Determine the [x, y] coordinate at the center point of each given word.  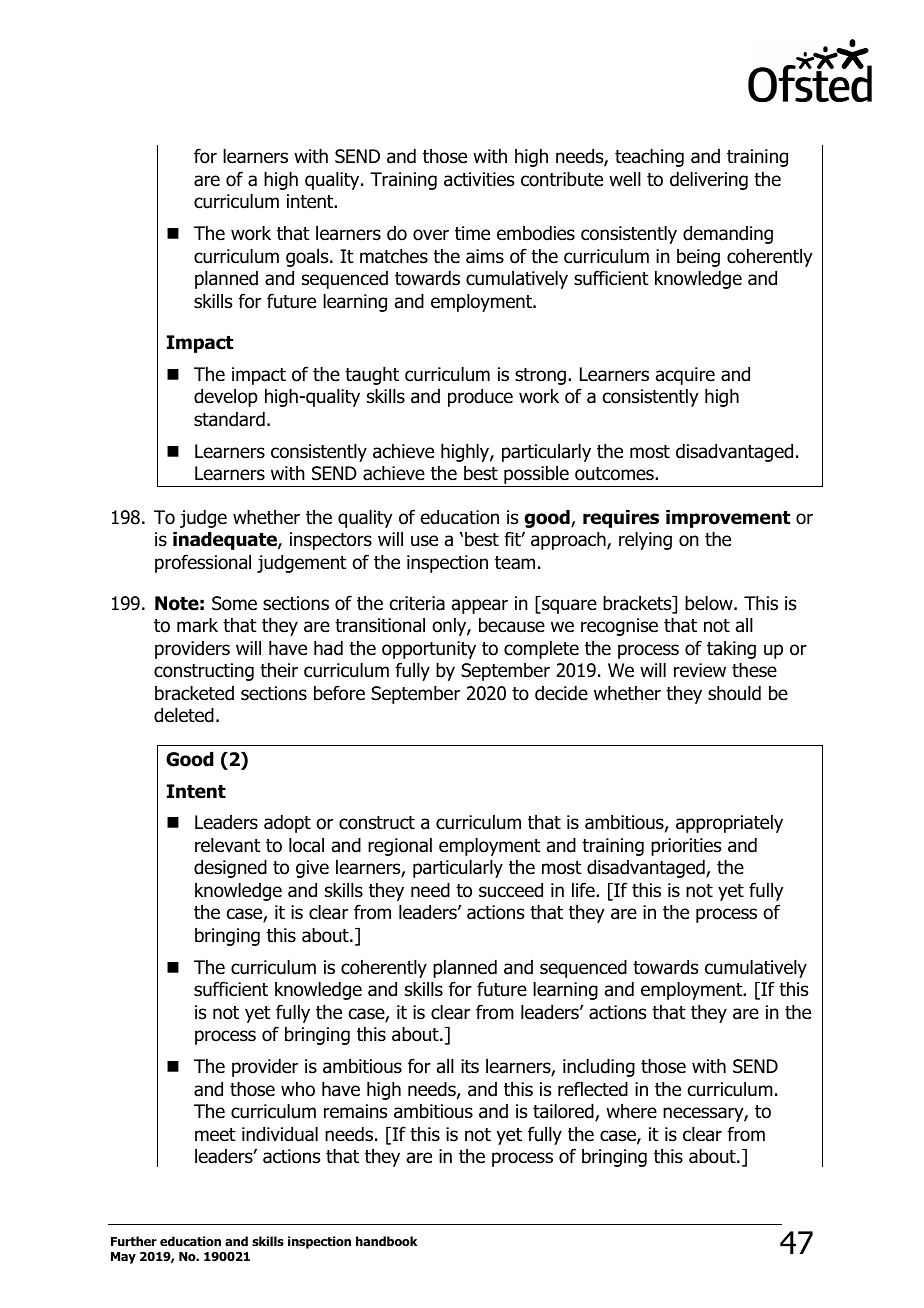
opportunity [429, 650]
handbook [386, 1241]
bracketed [194, 693]
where [631, 1111]
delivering [709, 181]
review [700, 670]
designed [230, 869]
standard [229, 419]
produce [480, 398]
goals [308, 258]
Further [134, 1241]
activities [479, 179]
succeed [511, 890]
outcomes [615, 474]
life [584, 890]
